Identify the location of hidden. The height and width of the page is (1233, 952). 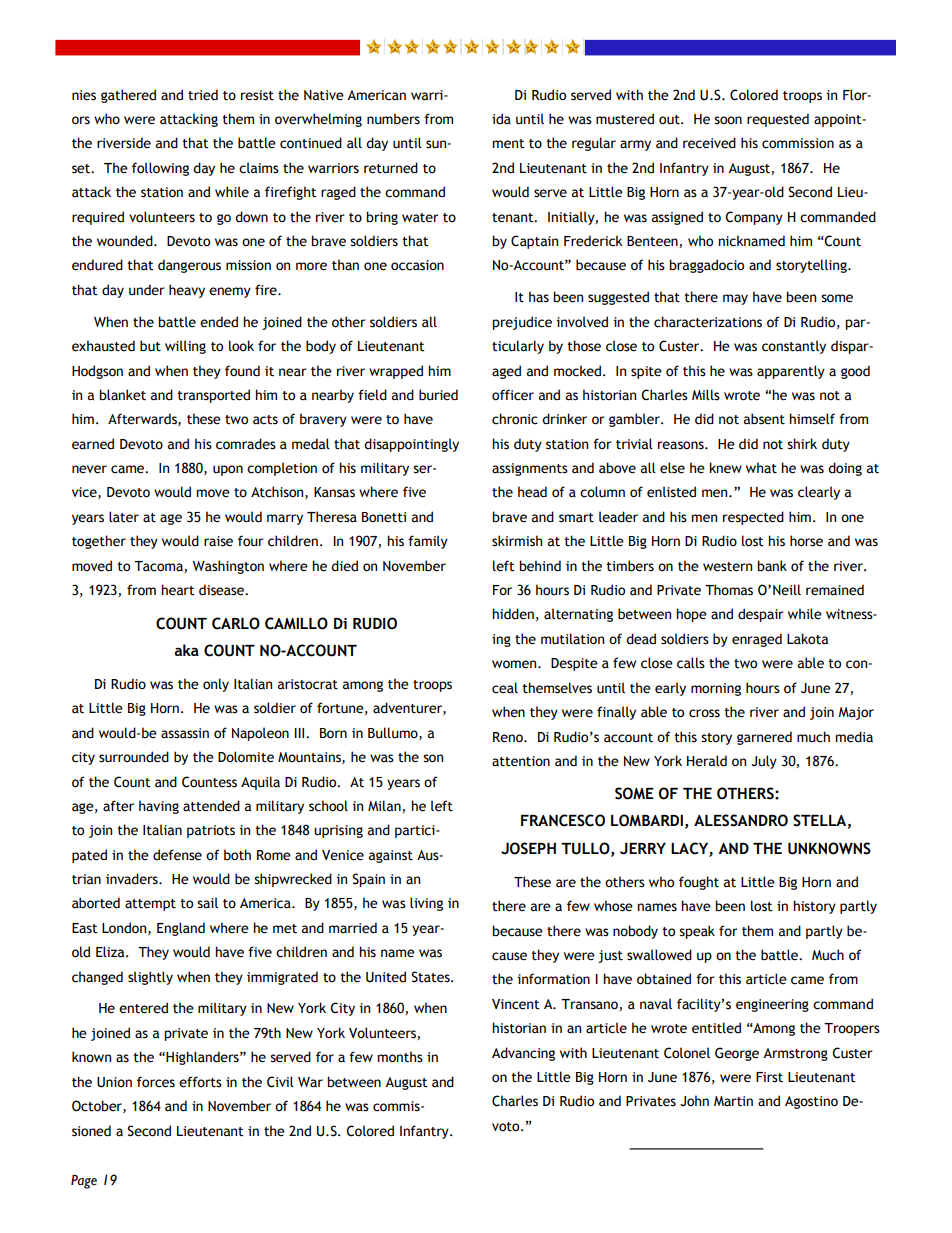
(513, 614).
